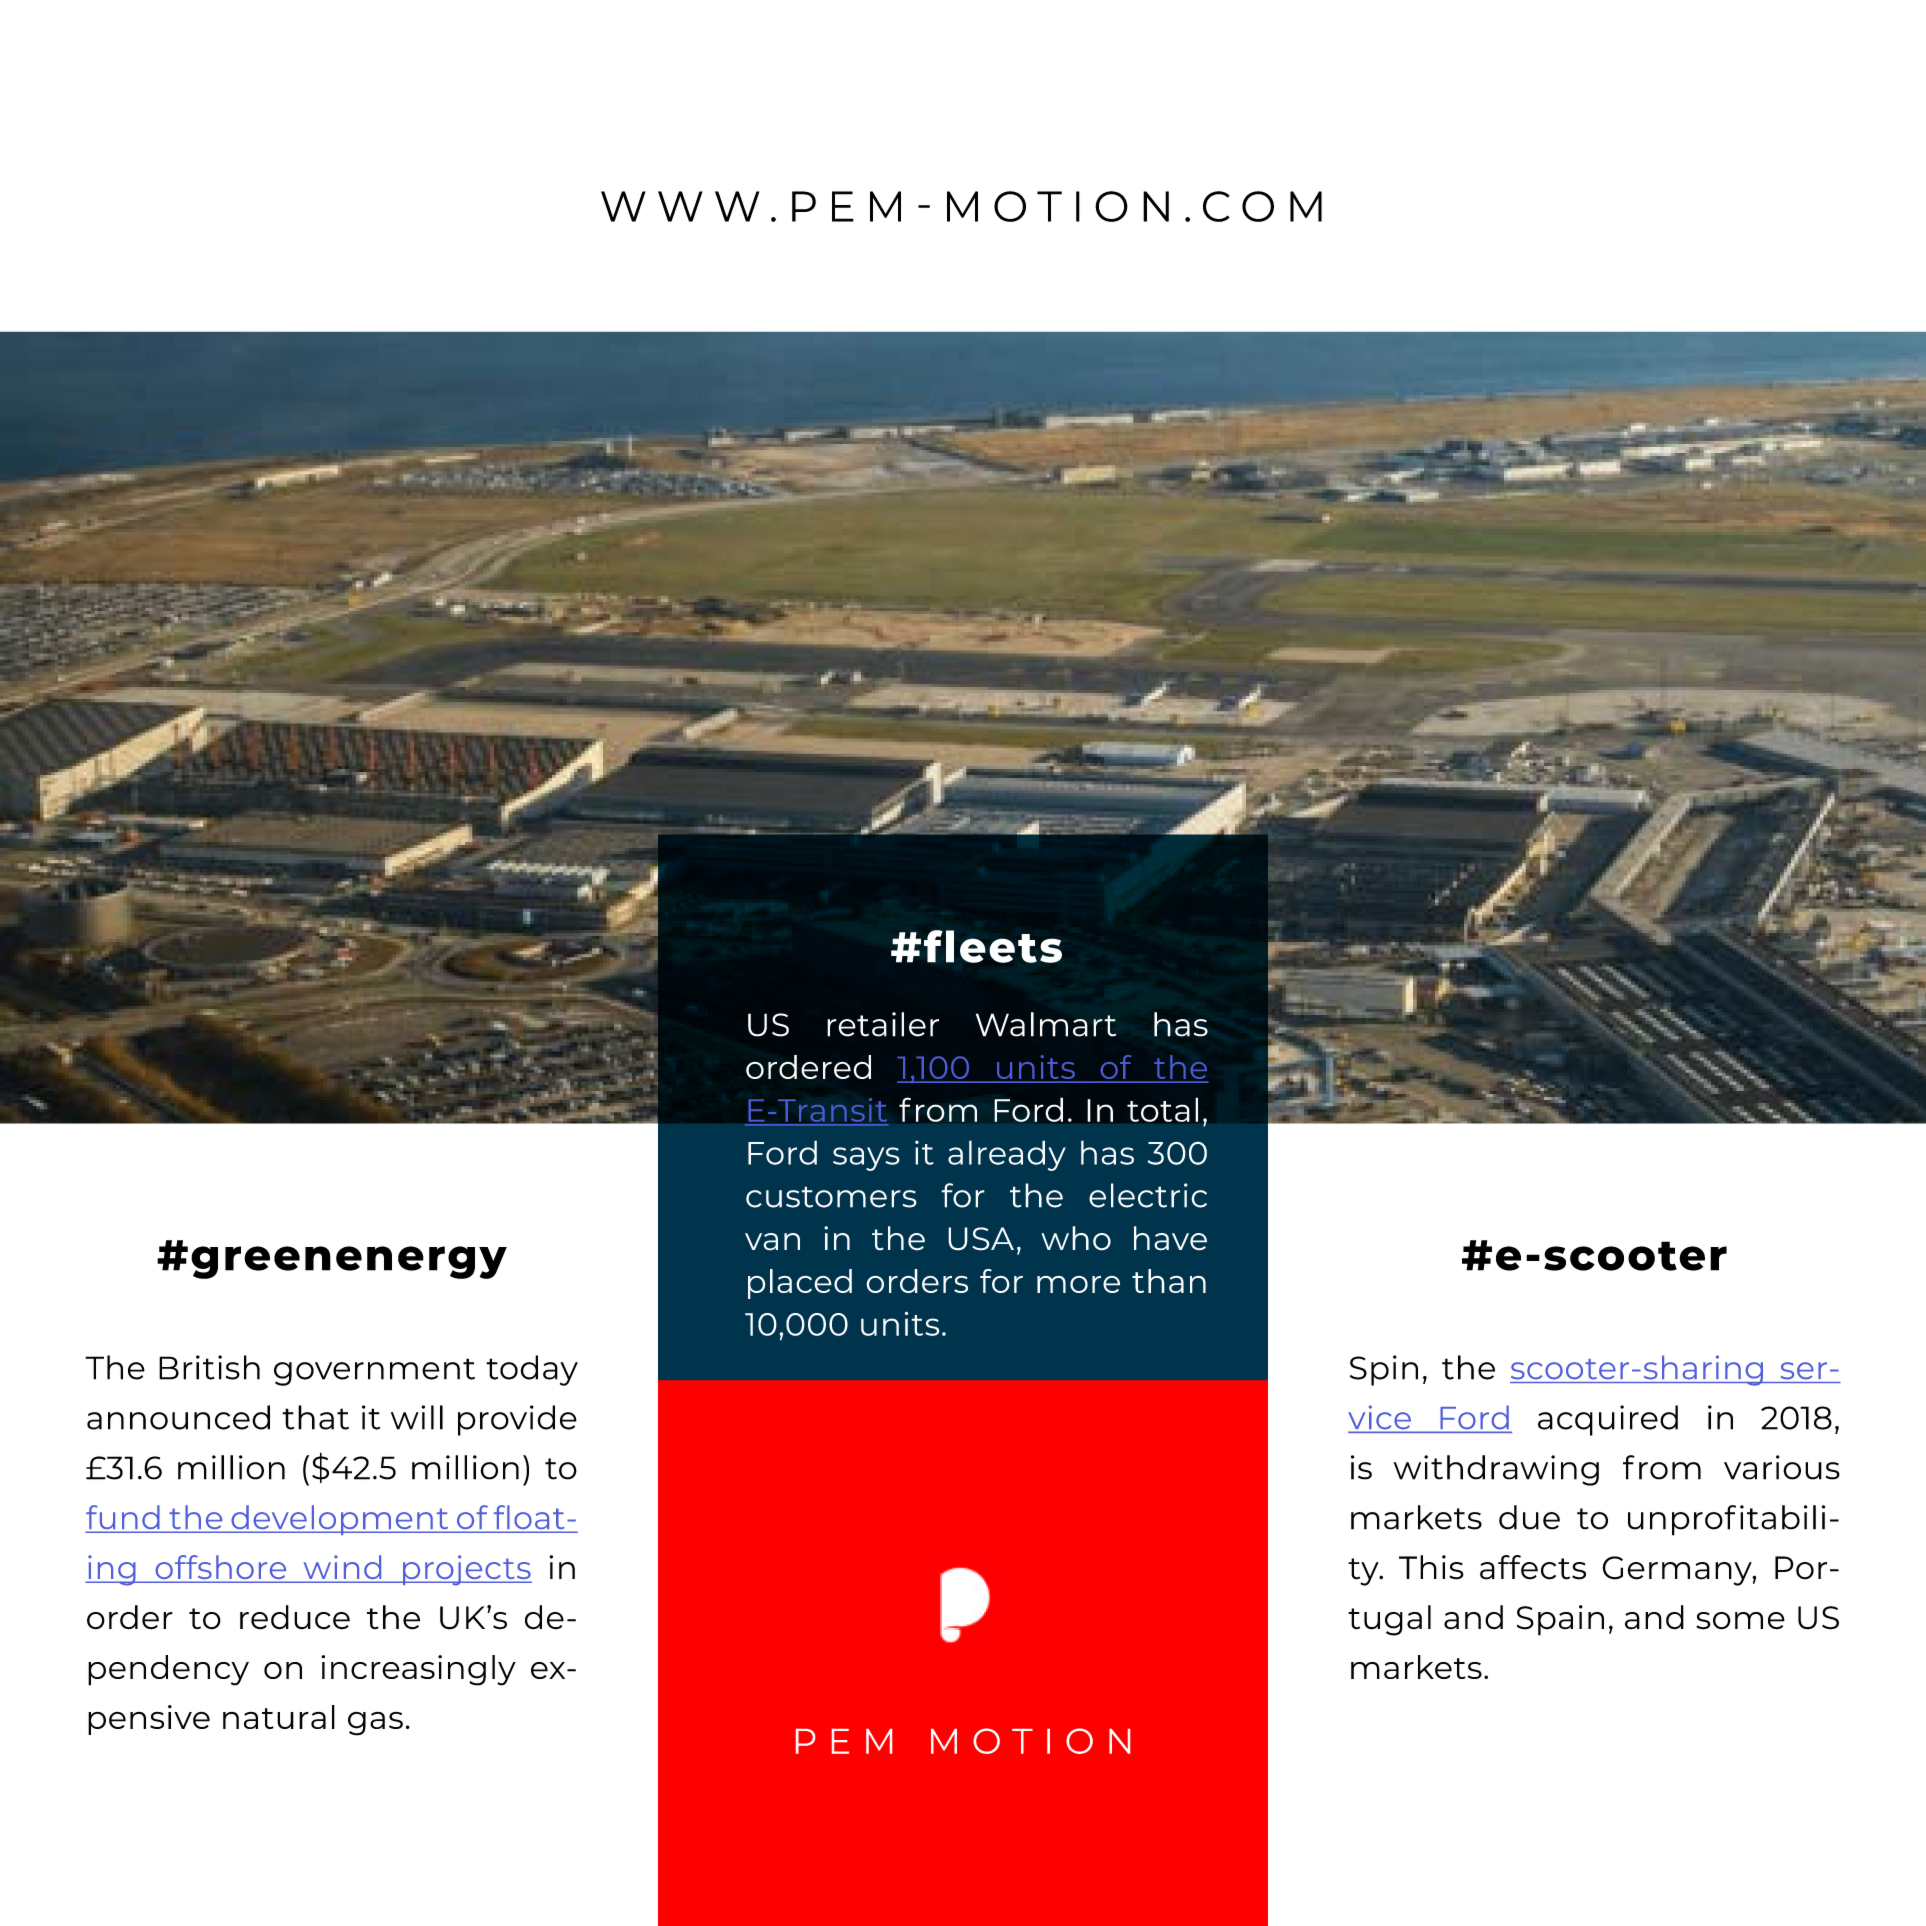 This screenshot has width=1926, height=1926. Describe the element at coordinates (883, 1024) in the screenshot. I see `retailer` at that location.
